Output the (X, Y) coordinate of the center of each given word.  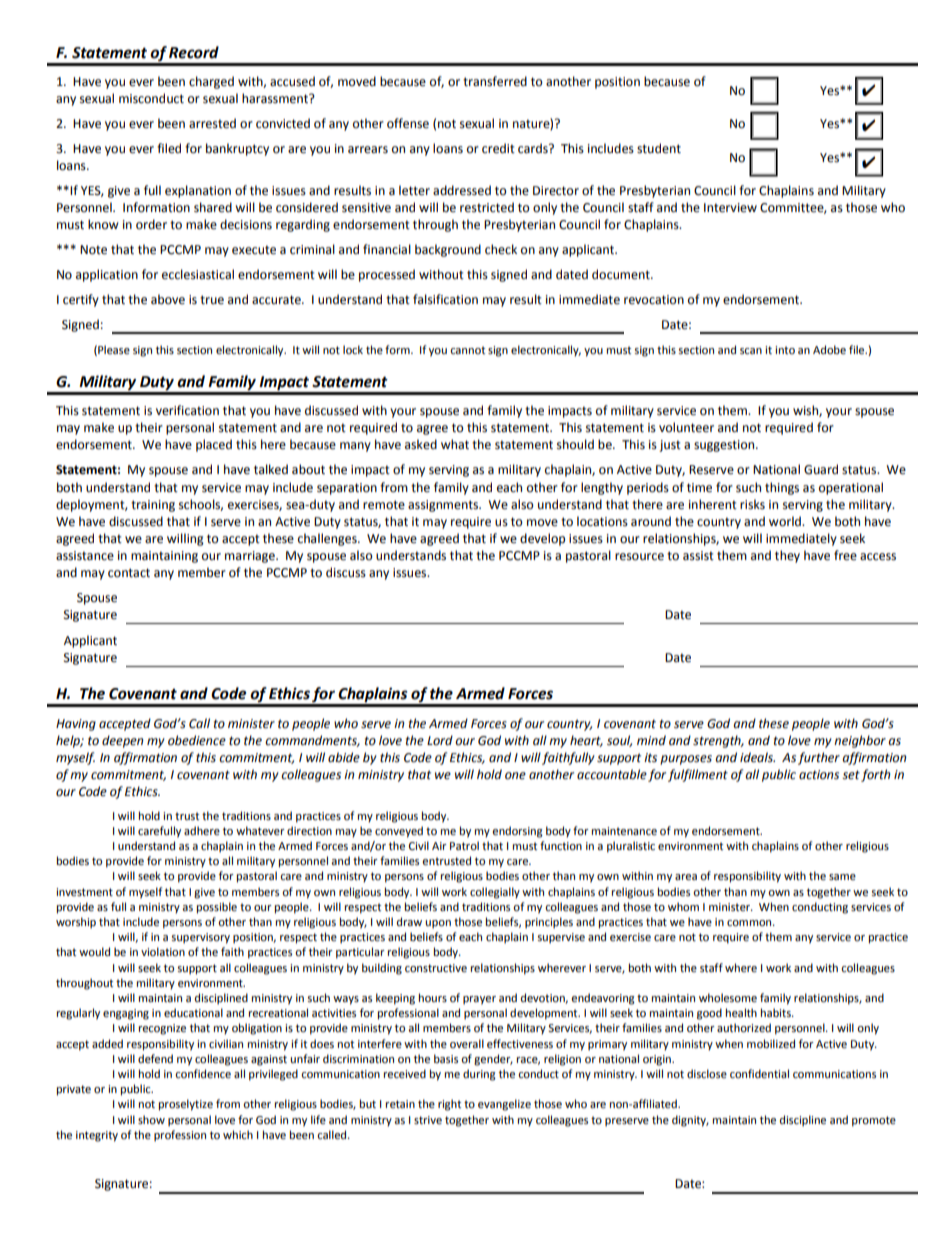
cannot (467, 350)
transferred (495, 81)
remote (384, 505)
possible (217, 908)
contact (129, 573)
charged (211, 82)
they (787, 556)
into (785, 350)
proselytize (186, 1105)
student (659, 148)
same (842, 877)
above (168, 299)
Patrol (464, 846)
